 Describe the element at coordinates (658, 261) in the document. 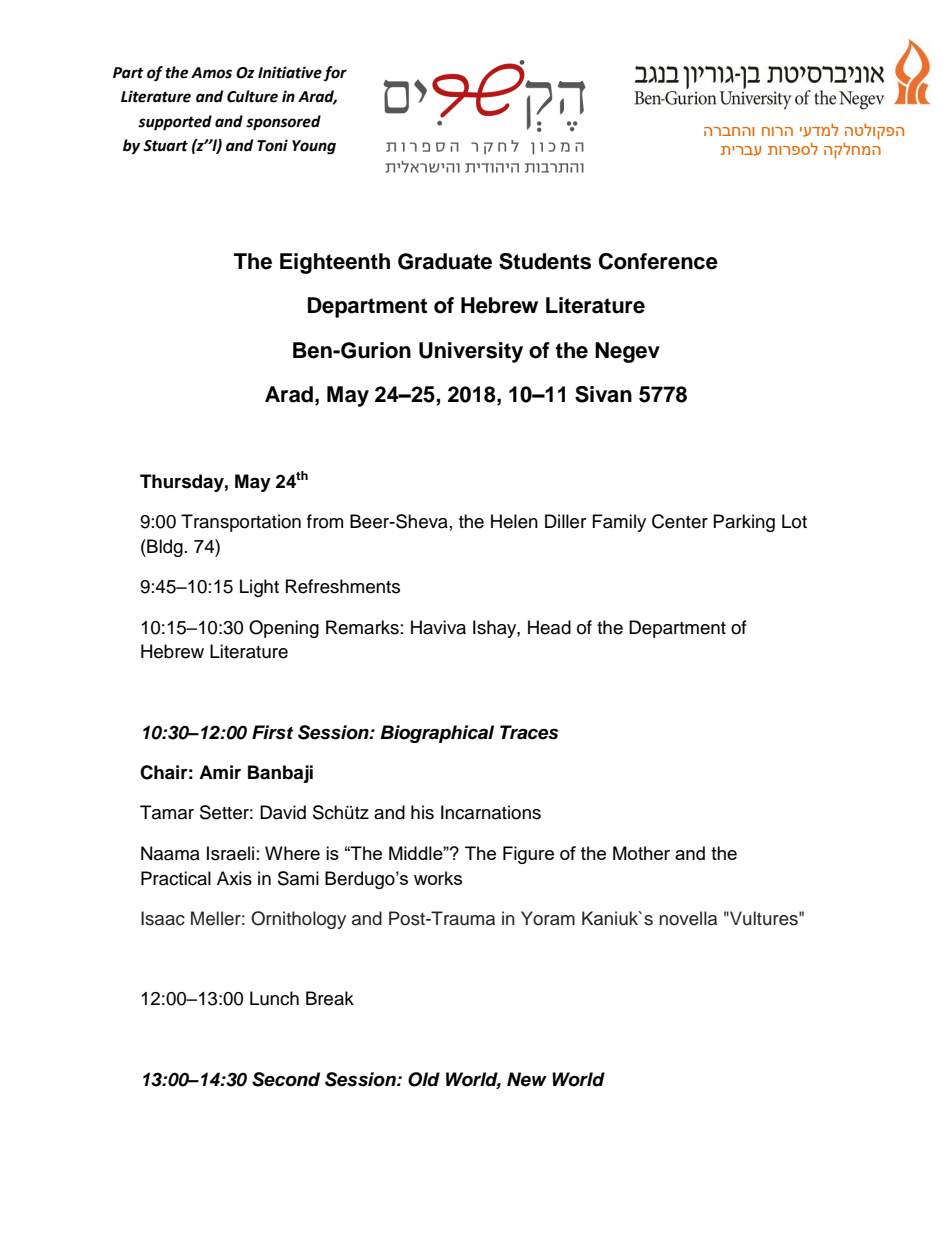

I see `Conference` at that location.
